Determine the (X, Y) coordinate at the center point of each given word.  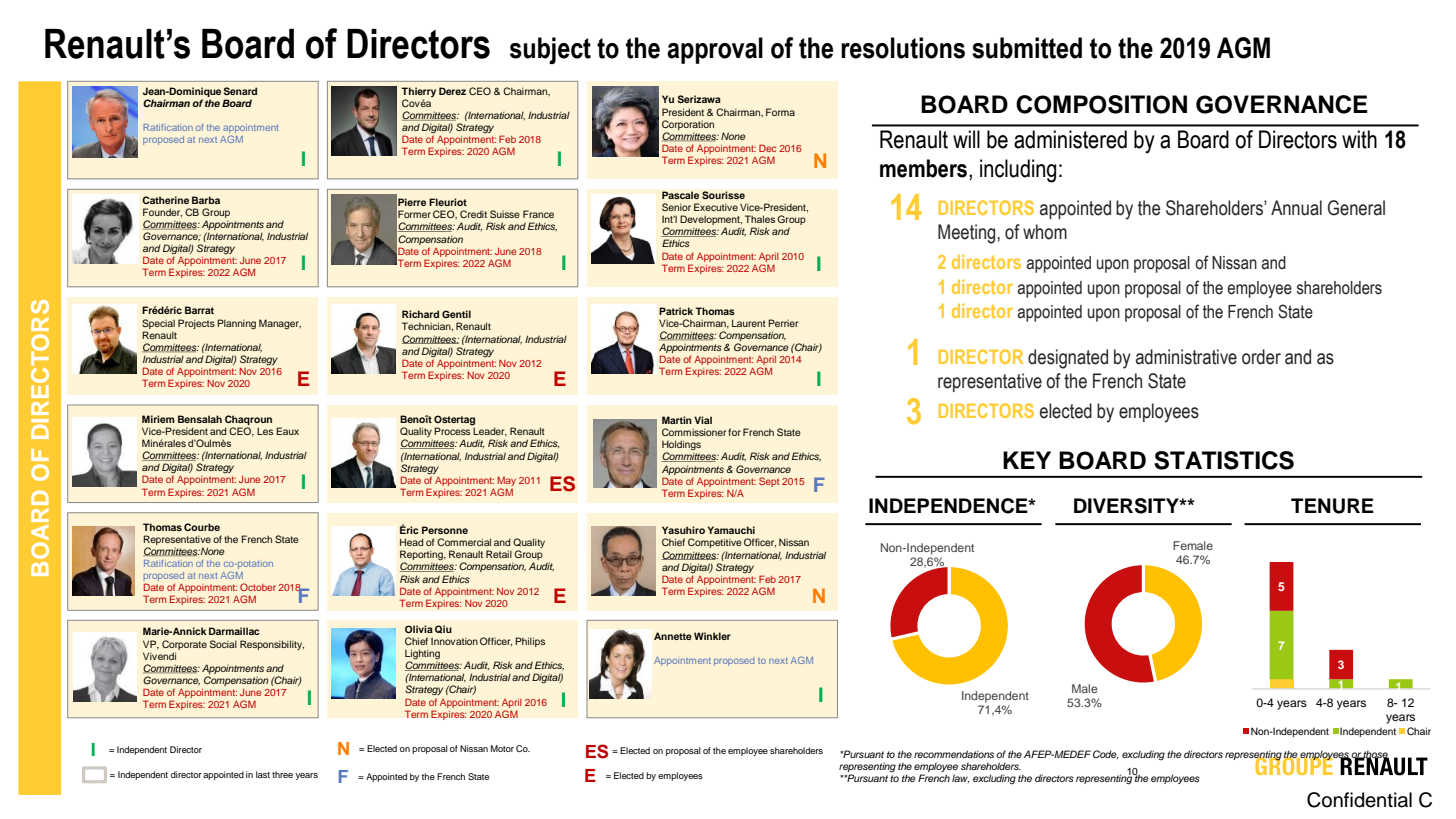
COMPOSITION (1101, 104)
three (282, 774)
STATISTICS (1224, 460)
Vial (703, 420)
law (960, 778)
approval (715, 50)
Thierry (418, 92)
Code (1105, 754)
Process (452, 431)
